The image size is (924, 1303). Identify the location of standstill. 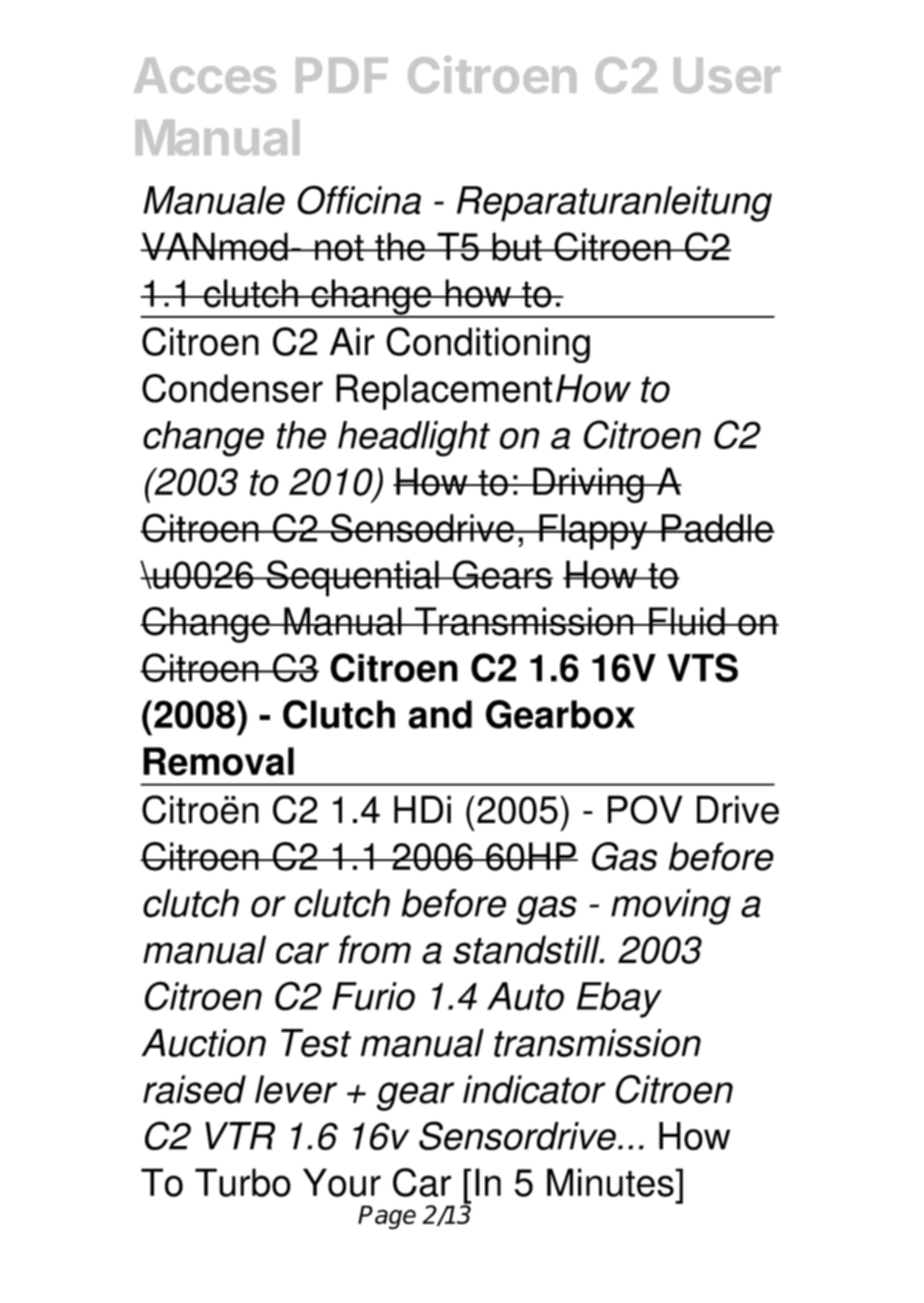
(527, 949).
